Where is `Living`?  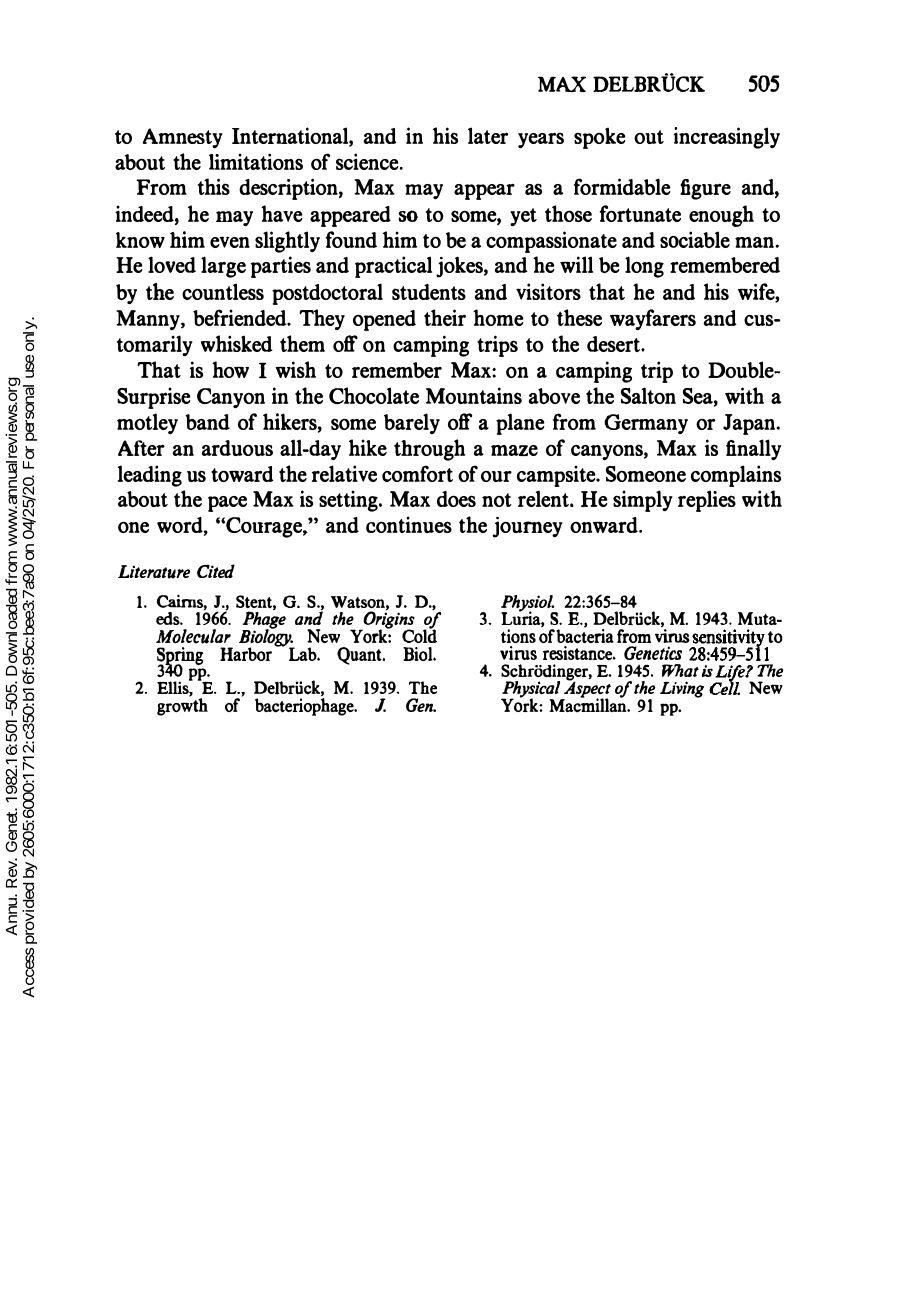
Living is located at coordinates (682, 689).
